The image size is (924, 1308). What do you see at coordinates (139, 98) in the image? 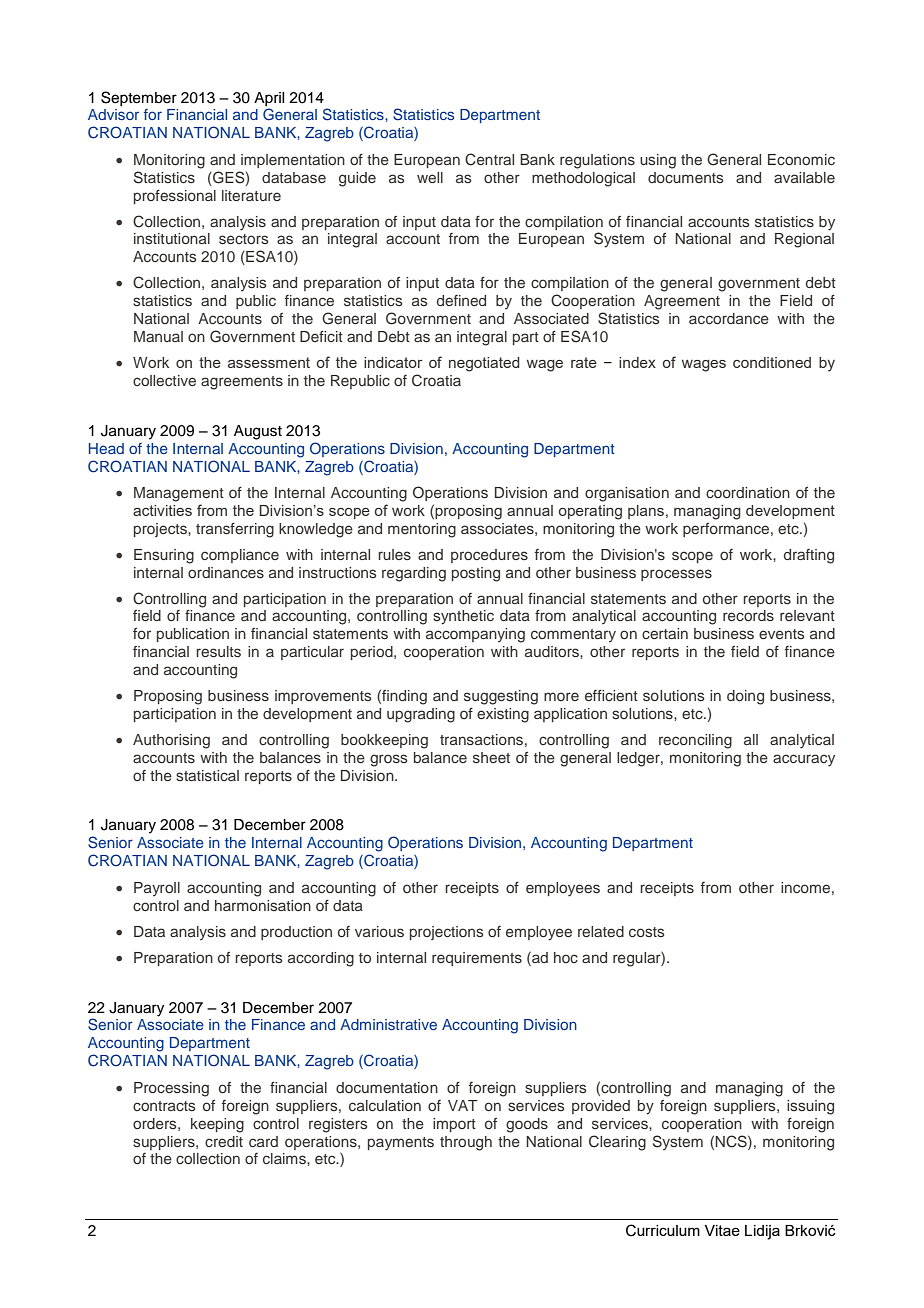
I see `September` at bounding box center [139, 98].
